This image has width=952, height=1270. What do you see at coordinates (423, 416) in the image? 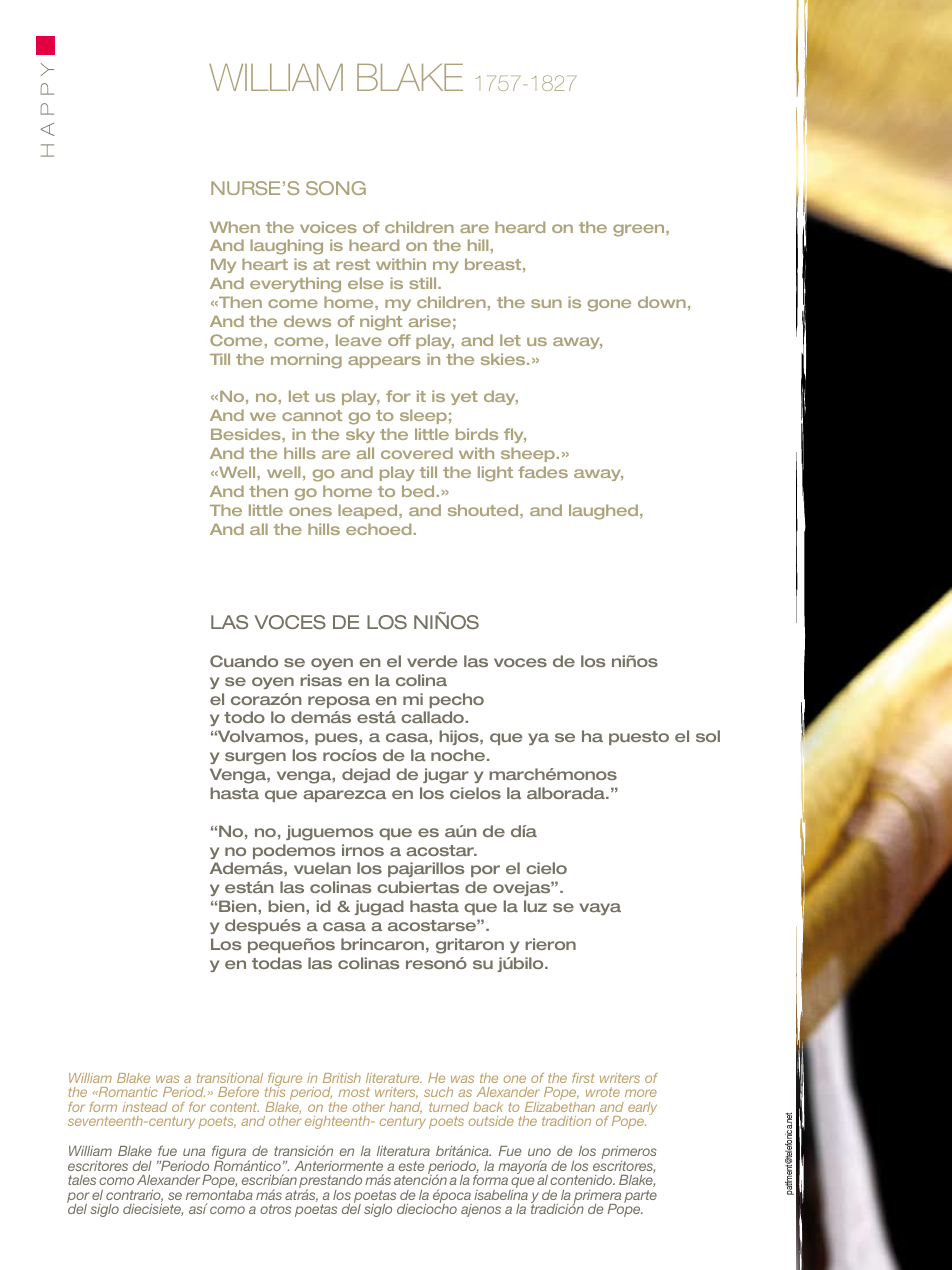
I see `sleep` at bounding box center [423, 416].
